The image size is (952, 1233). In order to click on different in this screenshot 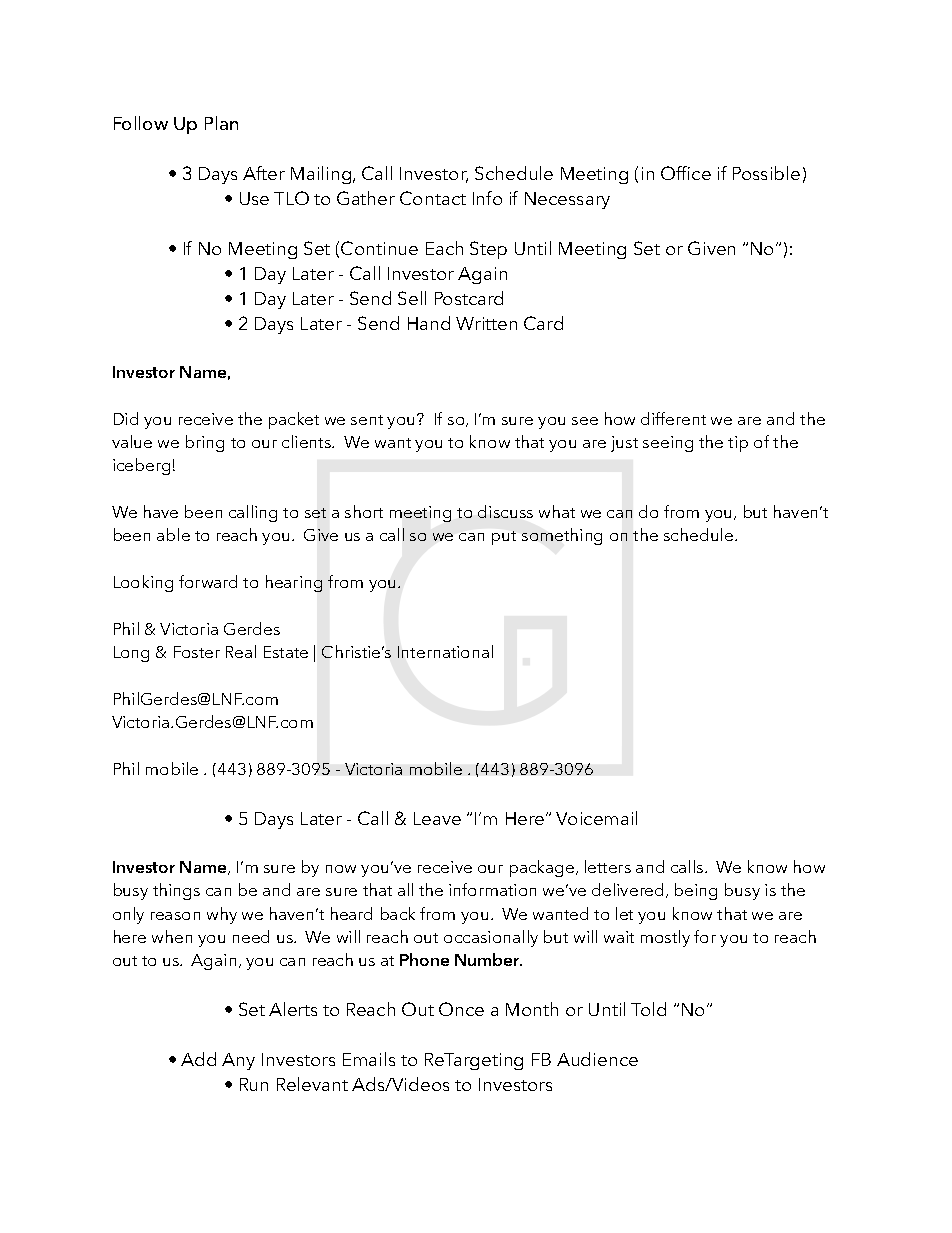, I will do `click(673, 418)`.
